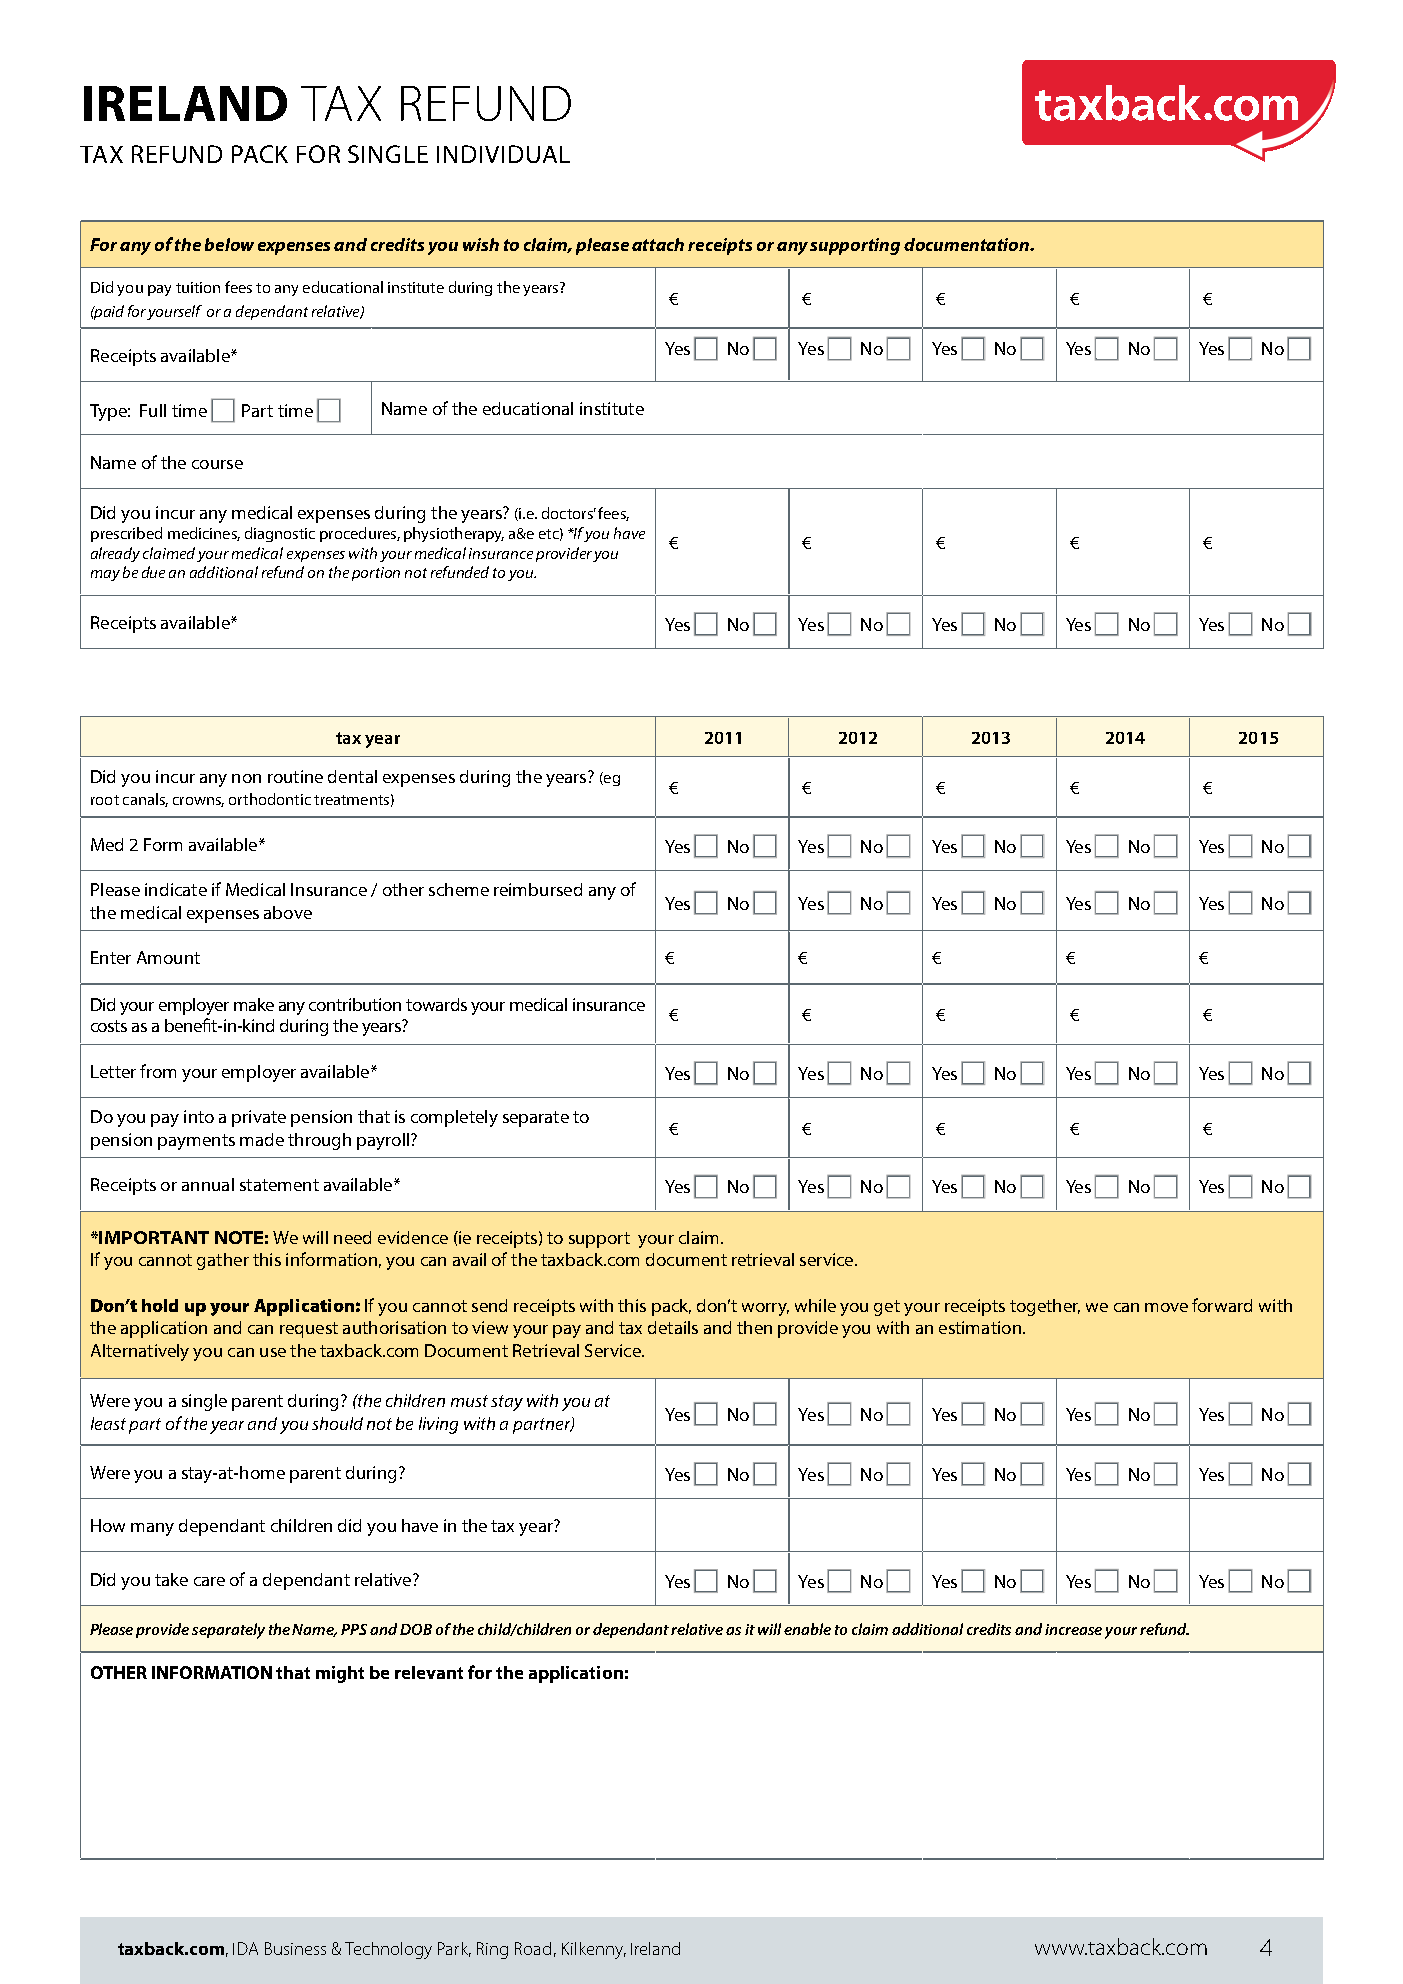  What do you see at coordinates (245, 1948) in the screenshot?
I see `IDA` at bounding box center [245, 1948].
